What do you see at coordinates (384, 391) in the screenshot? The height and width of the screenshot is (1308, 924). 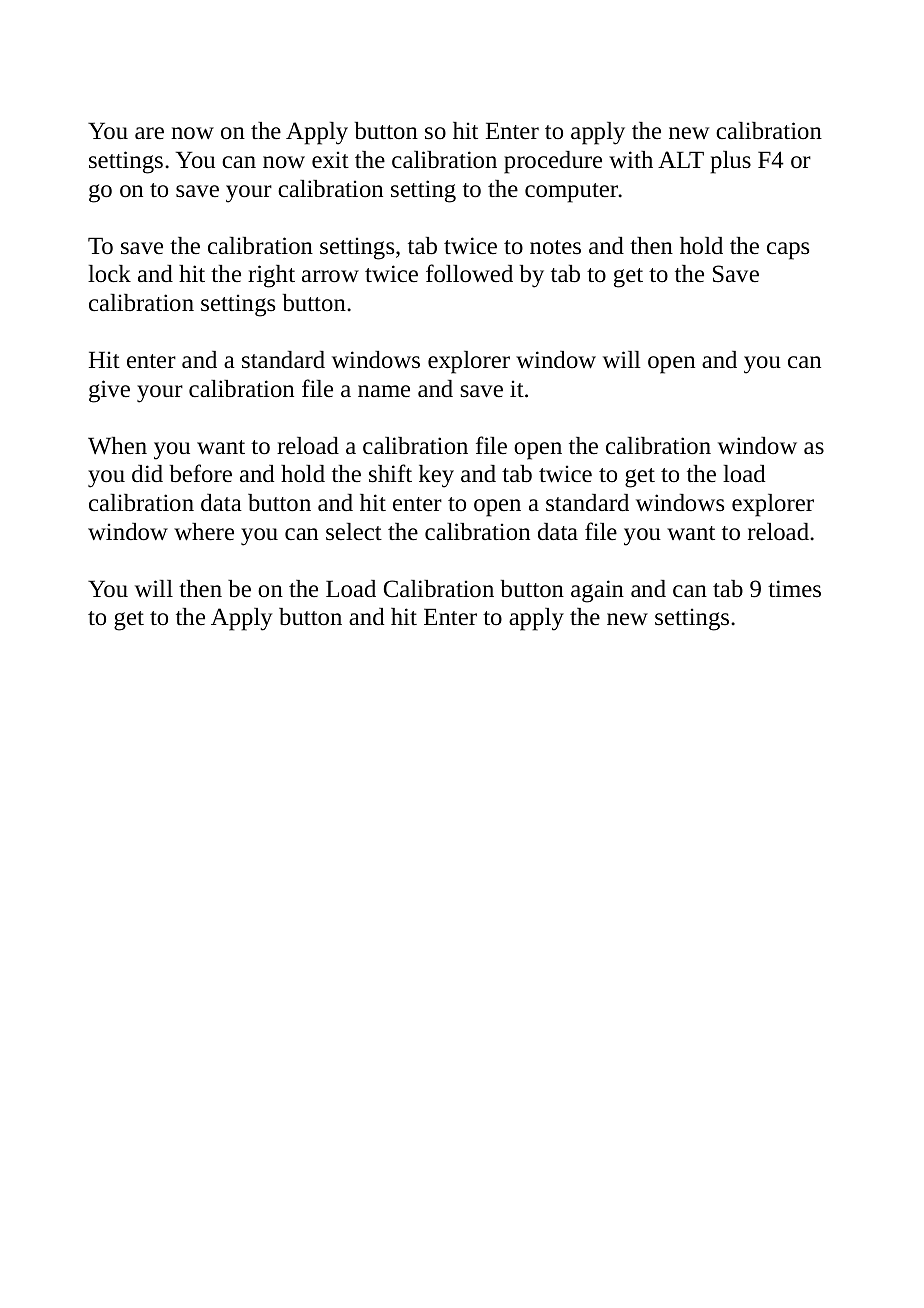 I see `name` at bounding box center [384, 391].
